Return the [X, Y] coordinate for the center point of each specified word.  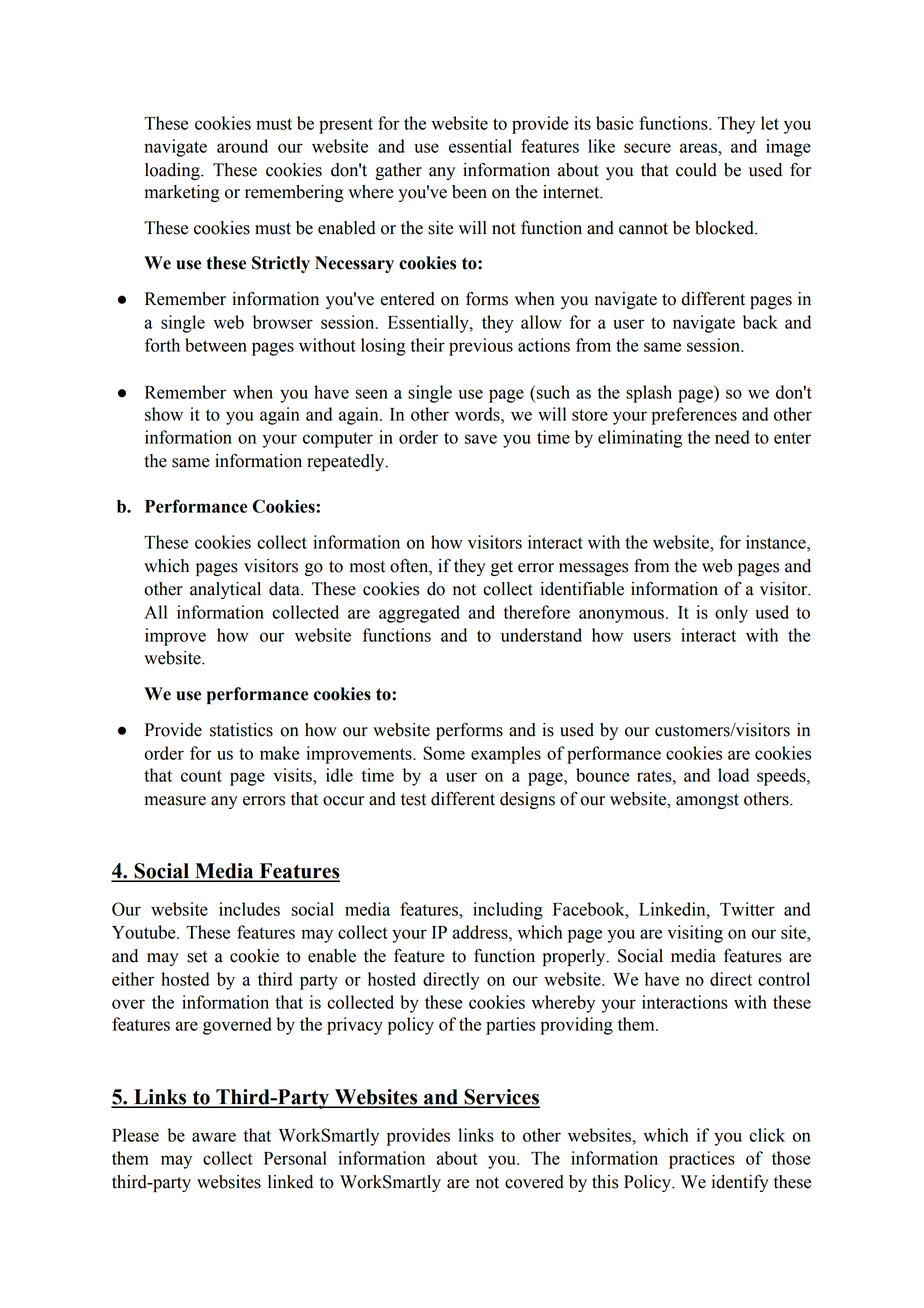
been [469, 192]
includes [249, 909]
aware [214, 1137]
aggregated [419, 614]
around [242, 146]
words [478, 414]
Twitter [747, 909]
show [164, 414]
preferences [694, 416]
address [481, 932]
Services [501, 1098]
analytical [225, 590]
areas [699, 148]
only [731, 614]
